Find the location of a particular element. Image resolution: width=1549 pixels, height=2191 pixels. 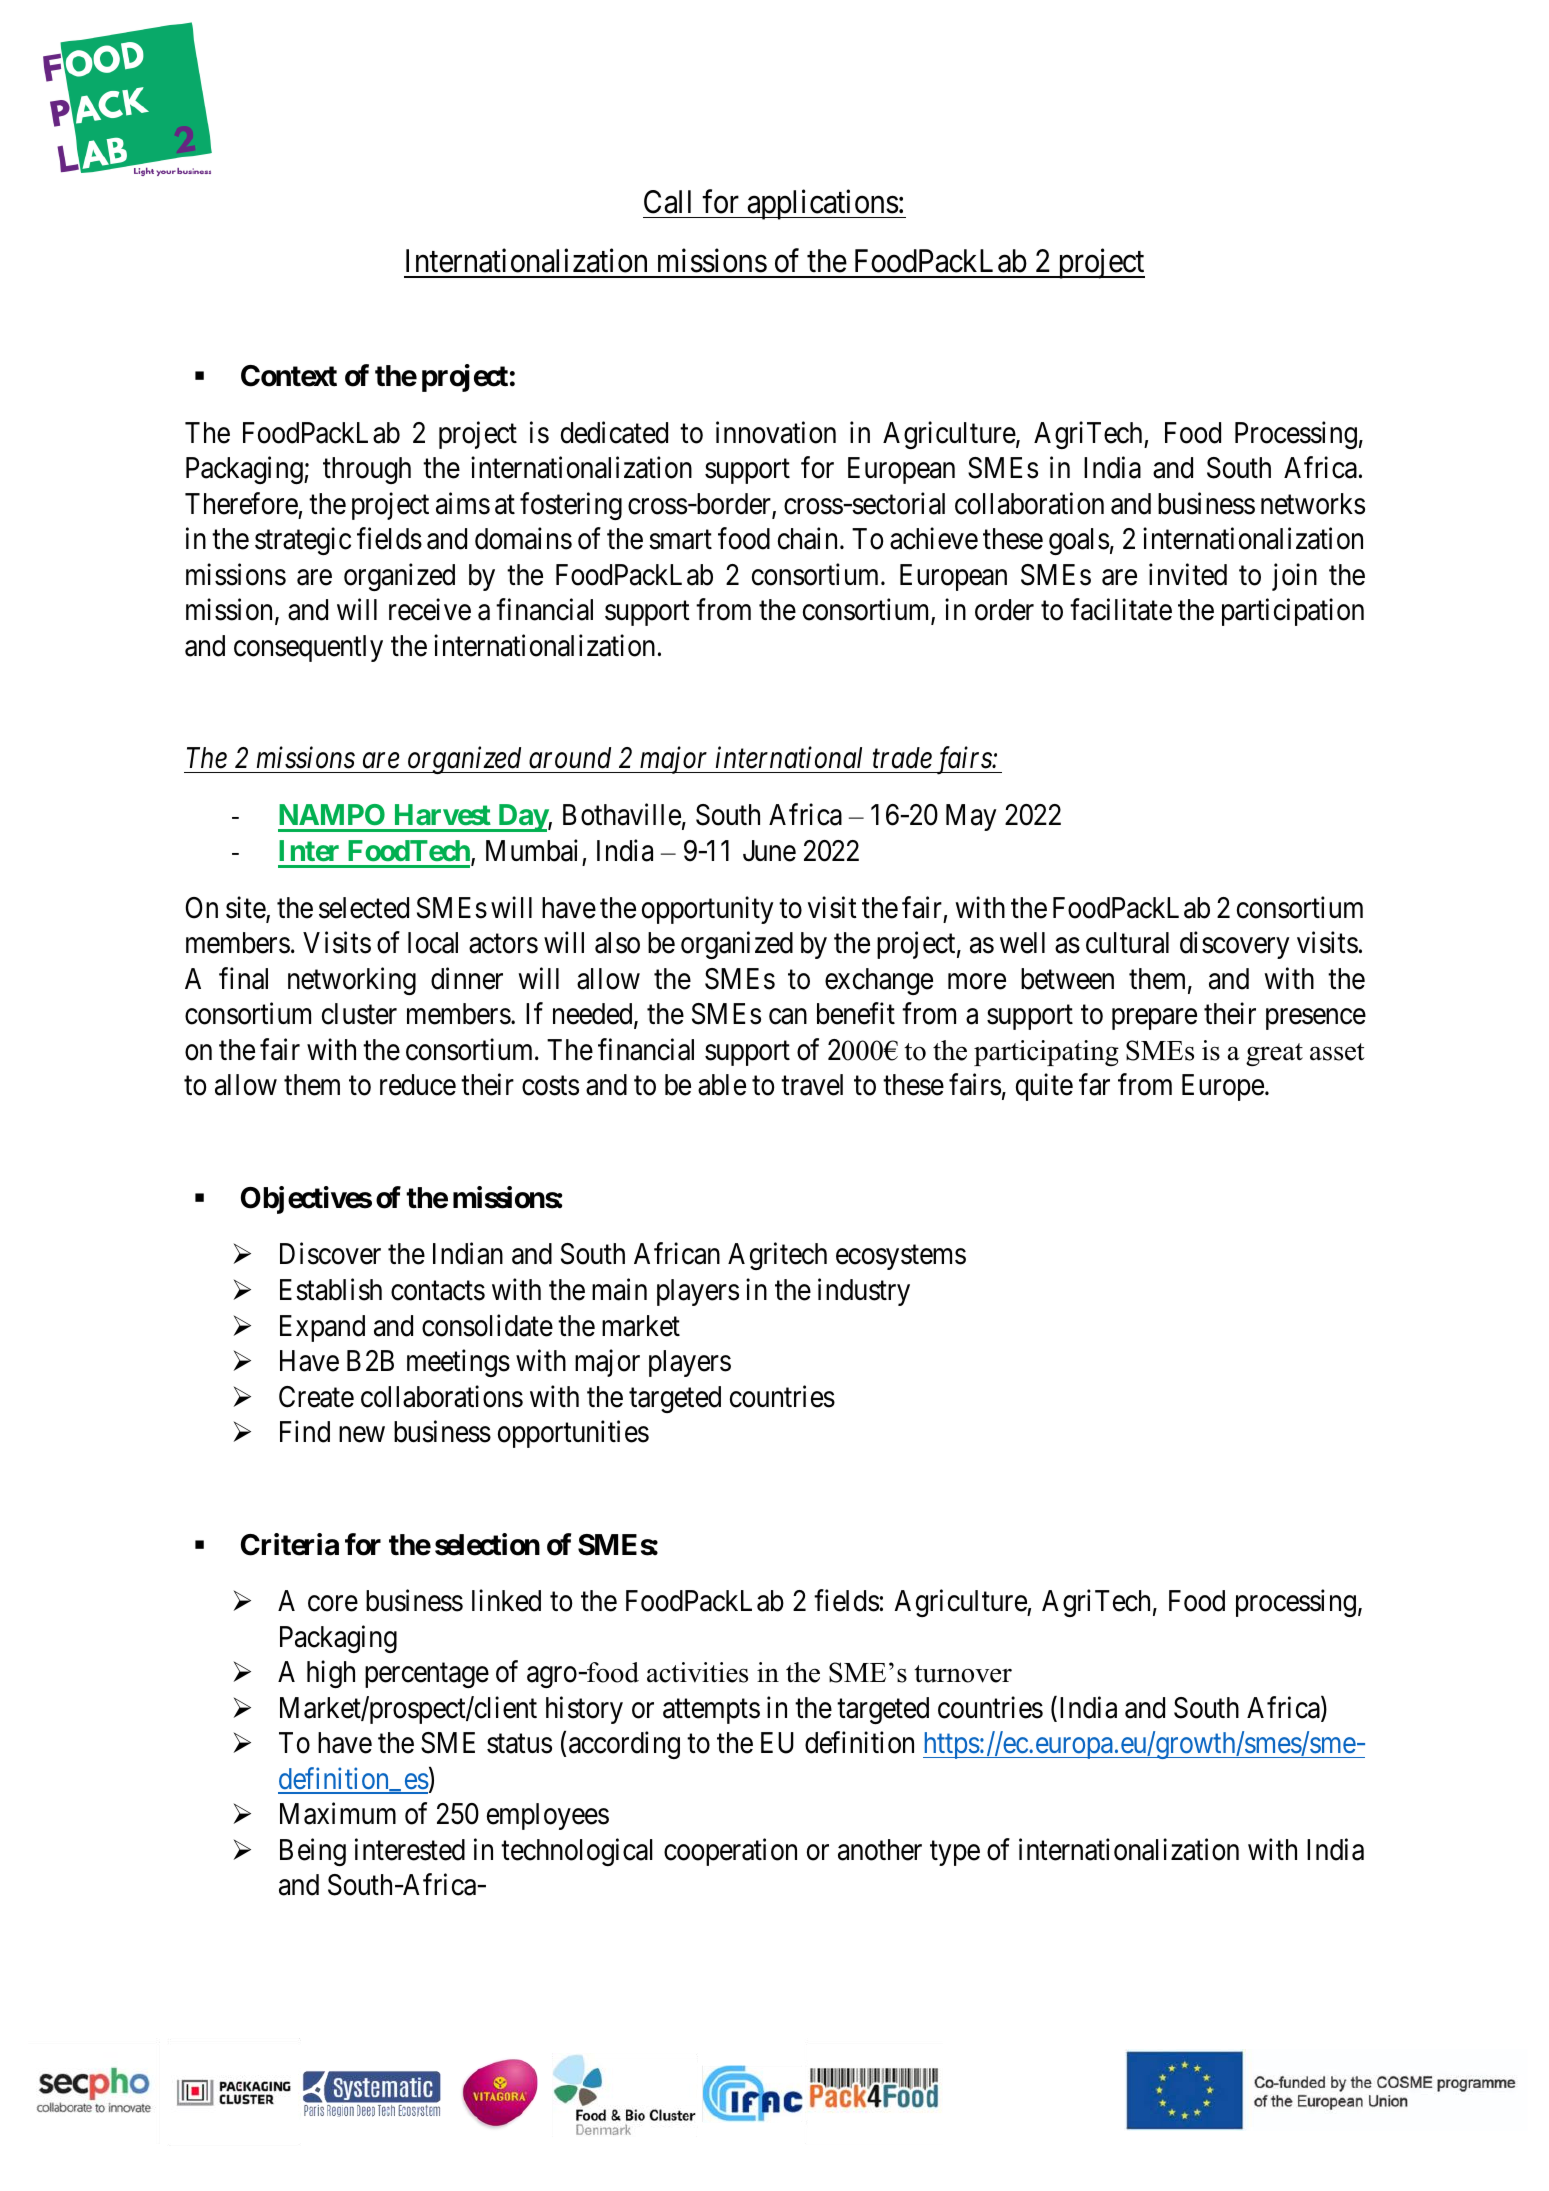

chain is located at coordinates (807, 539).
